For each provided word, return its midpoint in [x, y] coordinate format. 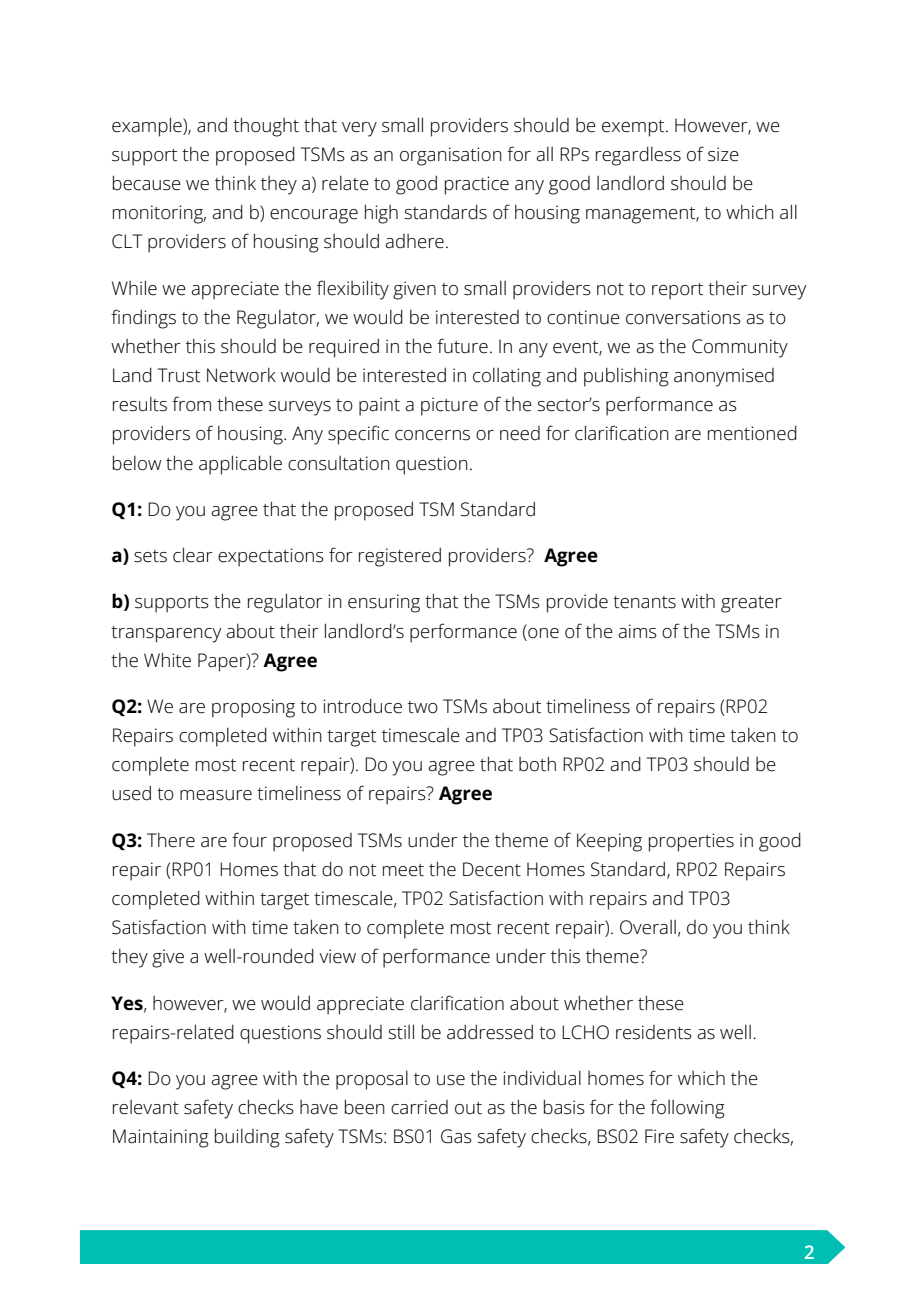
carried [419, 1107]
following [687, 1109]
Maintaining [161, 1138]
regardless [638, 156]
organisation [451, 156]
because [147, 183]
